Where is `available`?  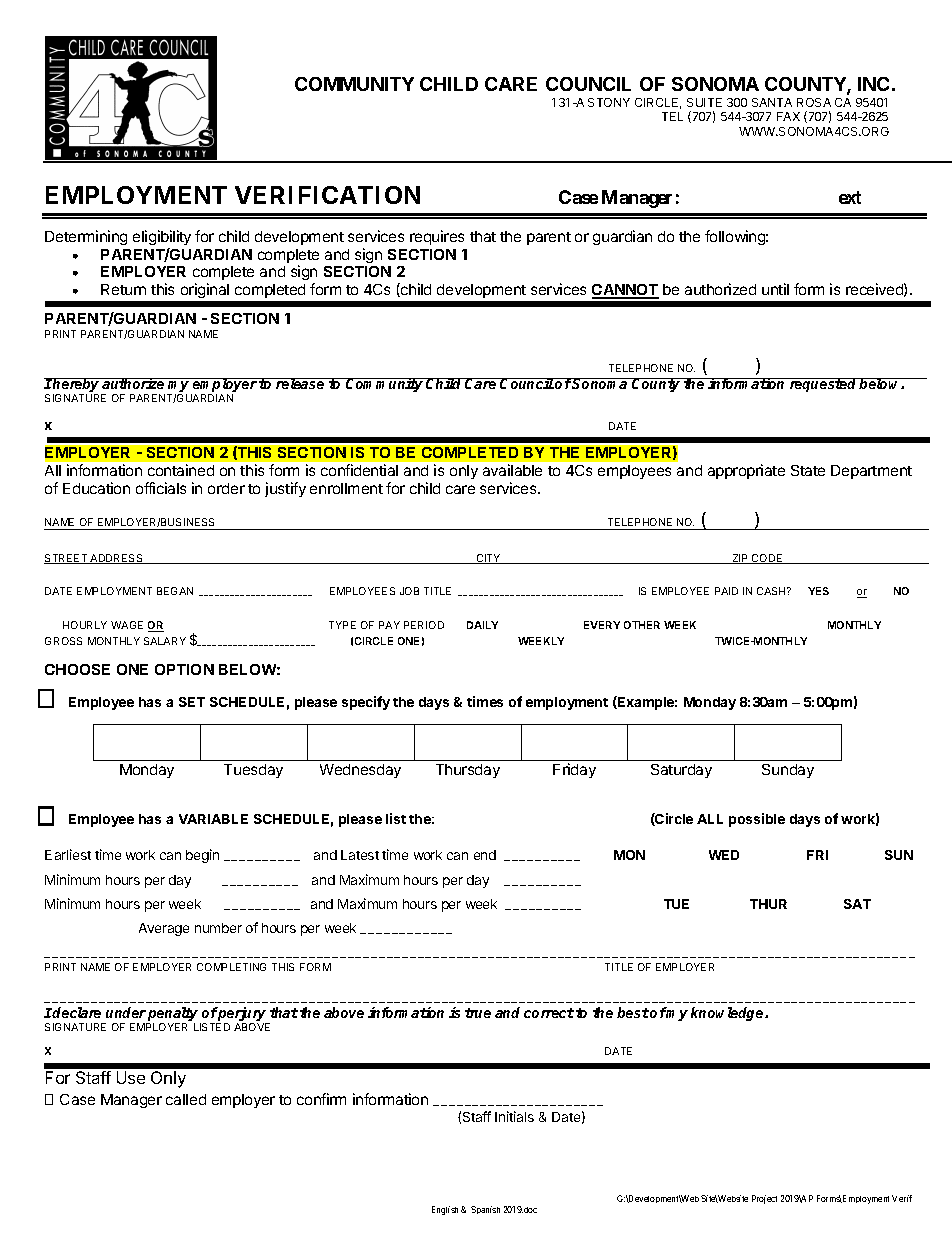
available is located at coordinates (512, 470).
